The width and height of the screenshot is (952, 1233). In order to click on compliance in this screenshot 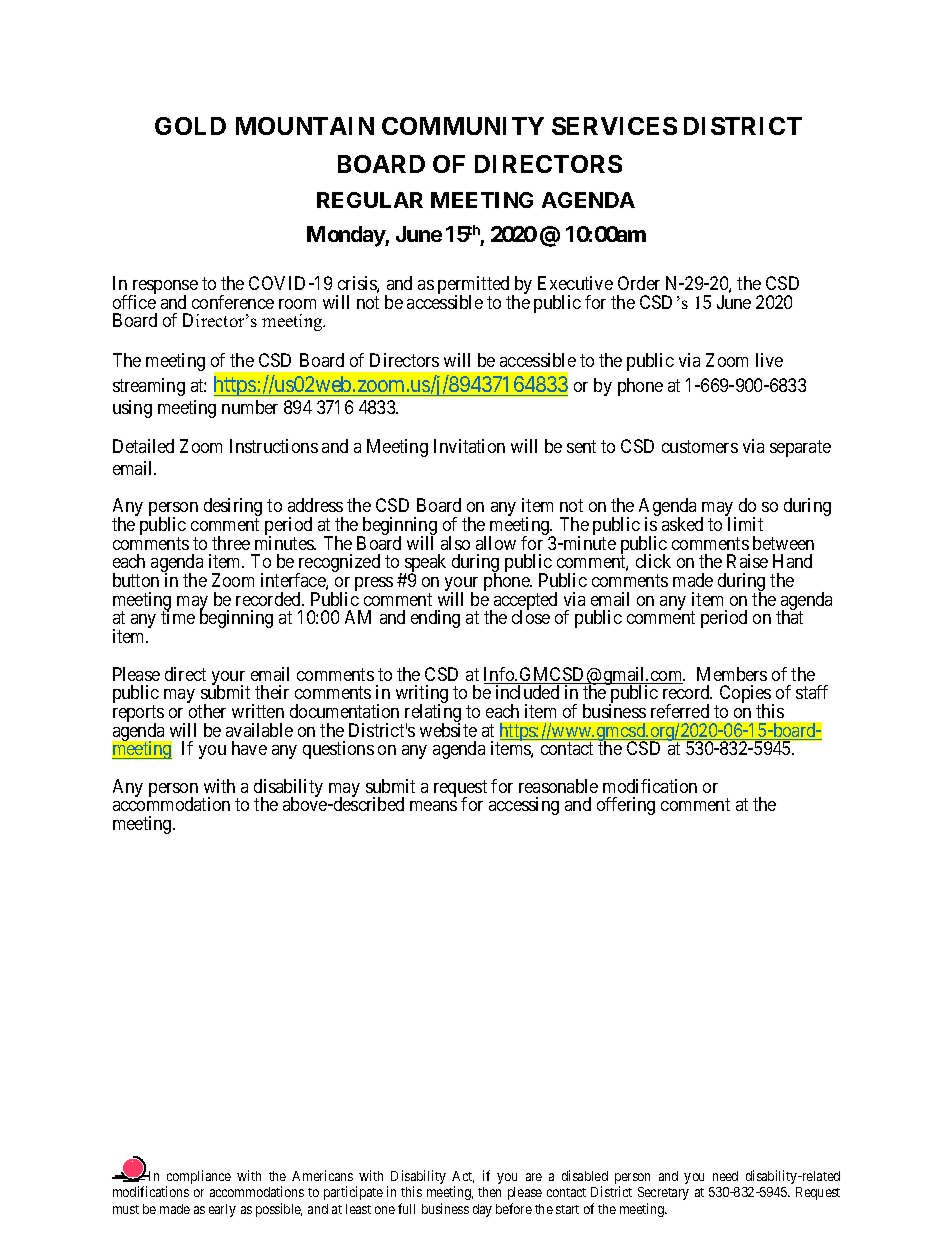, I will do `click(198, 1178)`.
